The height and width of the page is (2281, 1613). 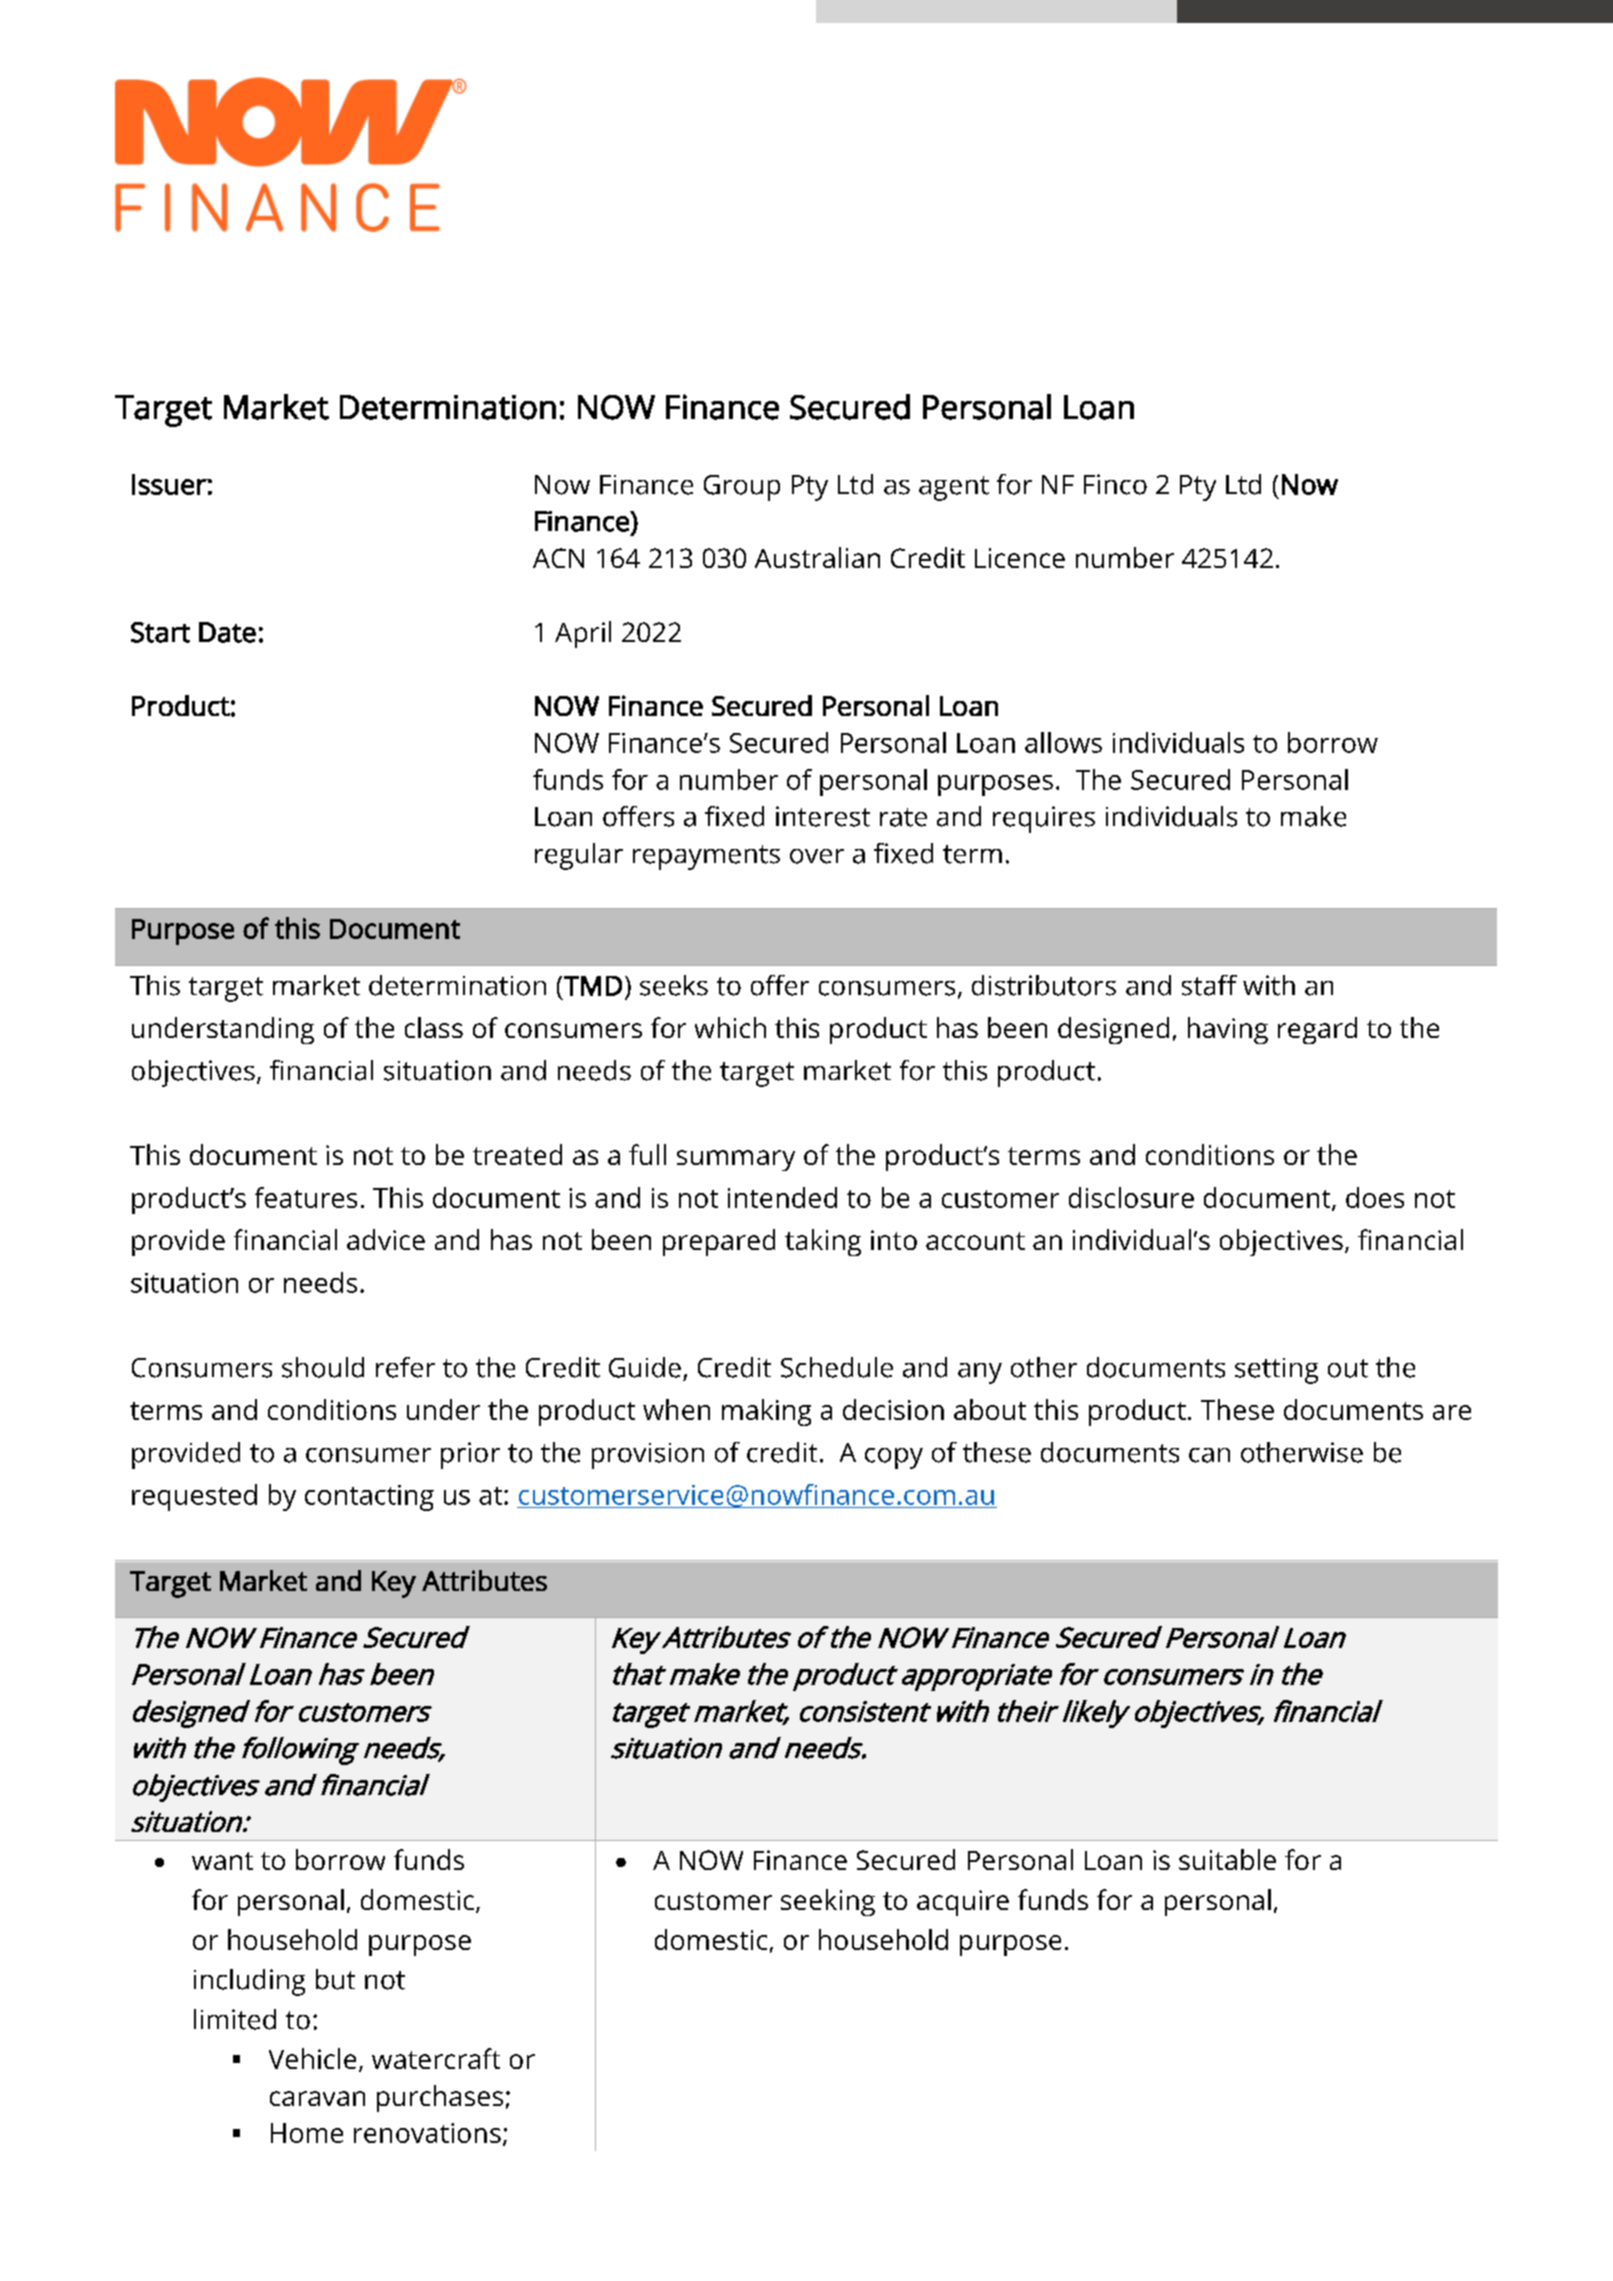 What do you see at coordinates (817, 557) in the page?
I see `Australian` at bounding box center [817, 557].
